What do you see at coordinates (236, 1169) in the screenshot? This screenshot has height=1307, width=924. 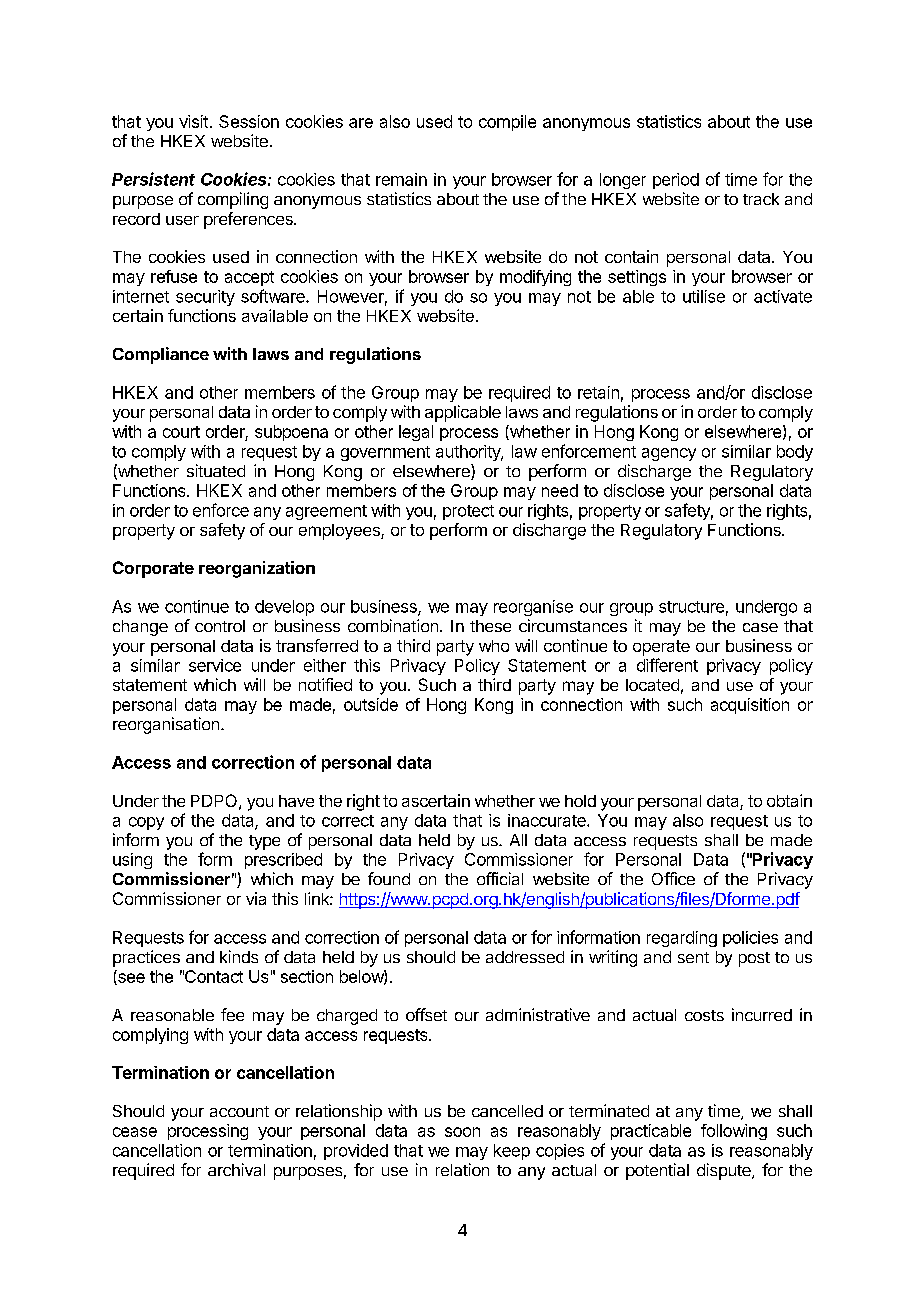 I see `archival` at bounding box center [236, 1169].
